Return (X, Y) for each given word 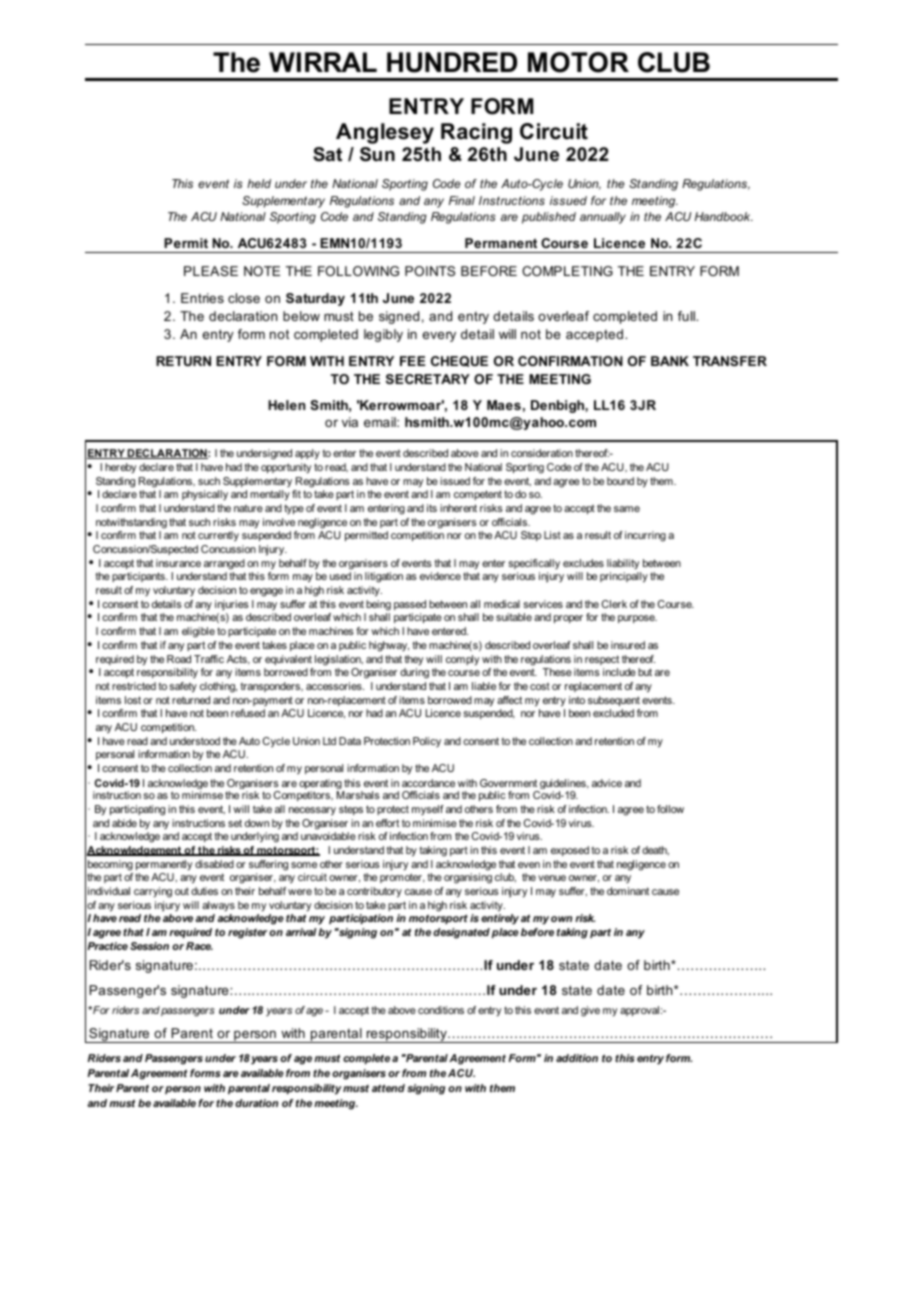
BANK (670, 361)
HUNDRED (452, 62)
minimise (435, 823)
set (235, 823)
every (439, 337)
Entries (202, 298)
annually (603, 218)
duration (256, 1103)
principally (624, 577)
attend (388, 1088)
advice (607, 783)
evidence (440, 576)
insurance (178, 563)
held (259, 183)
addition (577, 1058)
